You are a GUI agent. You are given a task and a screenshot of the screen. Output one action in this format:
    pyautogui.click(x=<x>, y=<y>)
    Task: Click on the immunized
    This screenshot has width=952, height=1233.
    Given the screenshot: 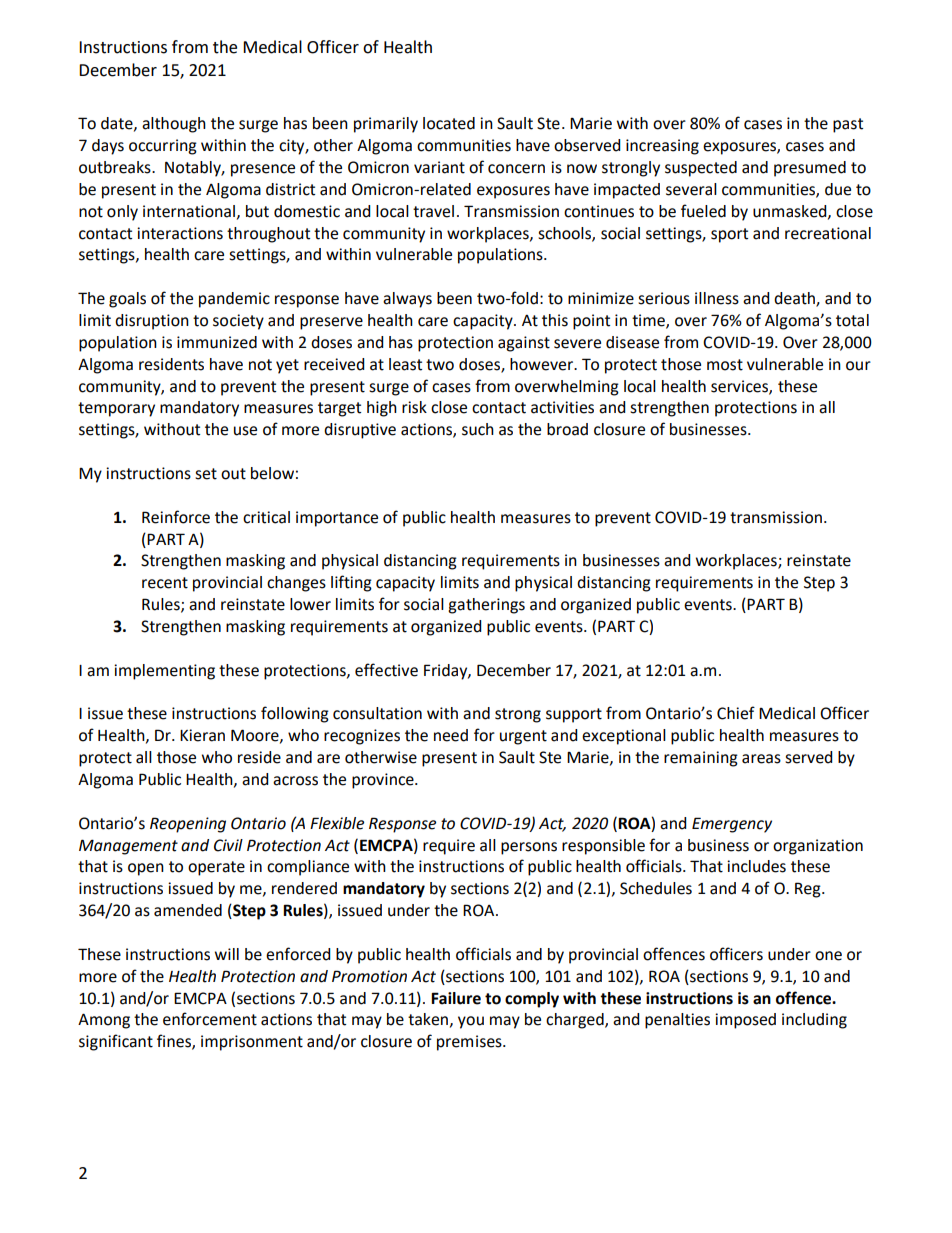 What is the action you would take?
    pyautogui.click(x=217, y=342)
